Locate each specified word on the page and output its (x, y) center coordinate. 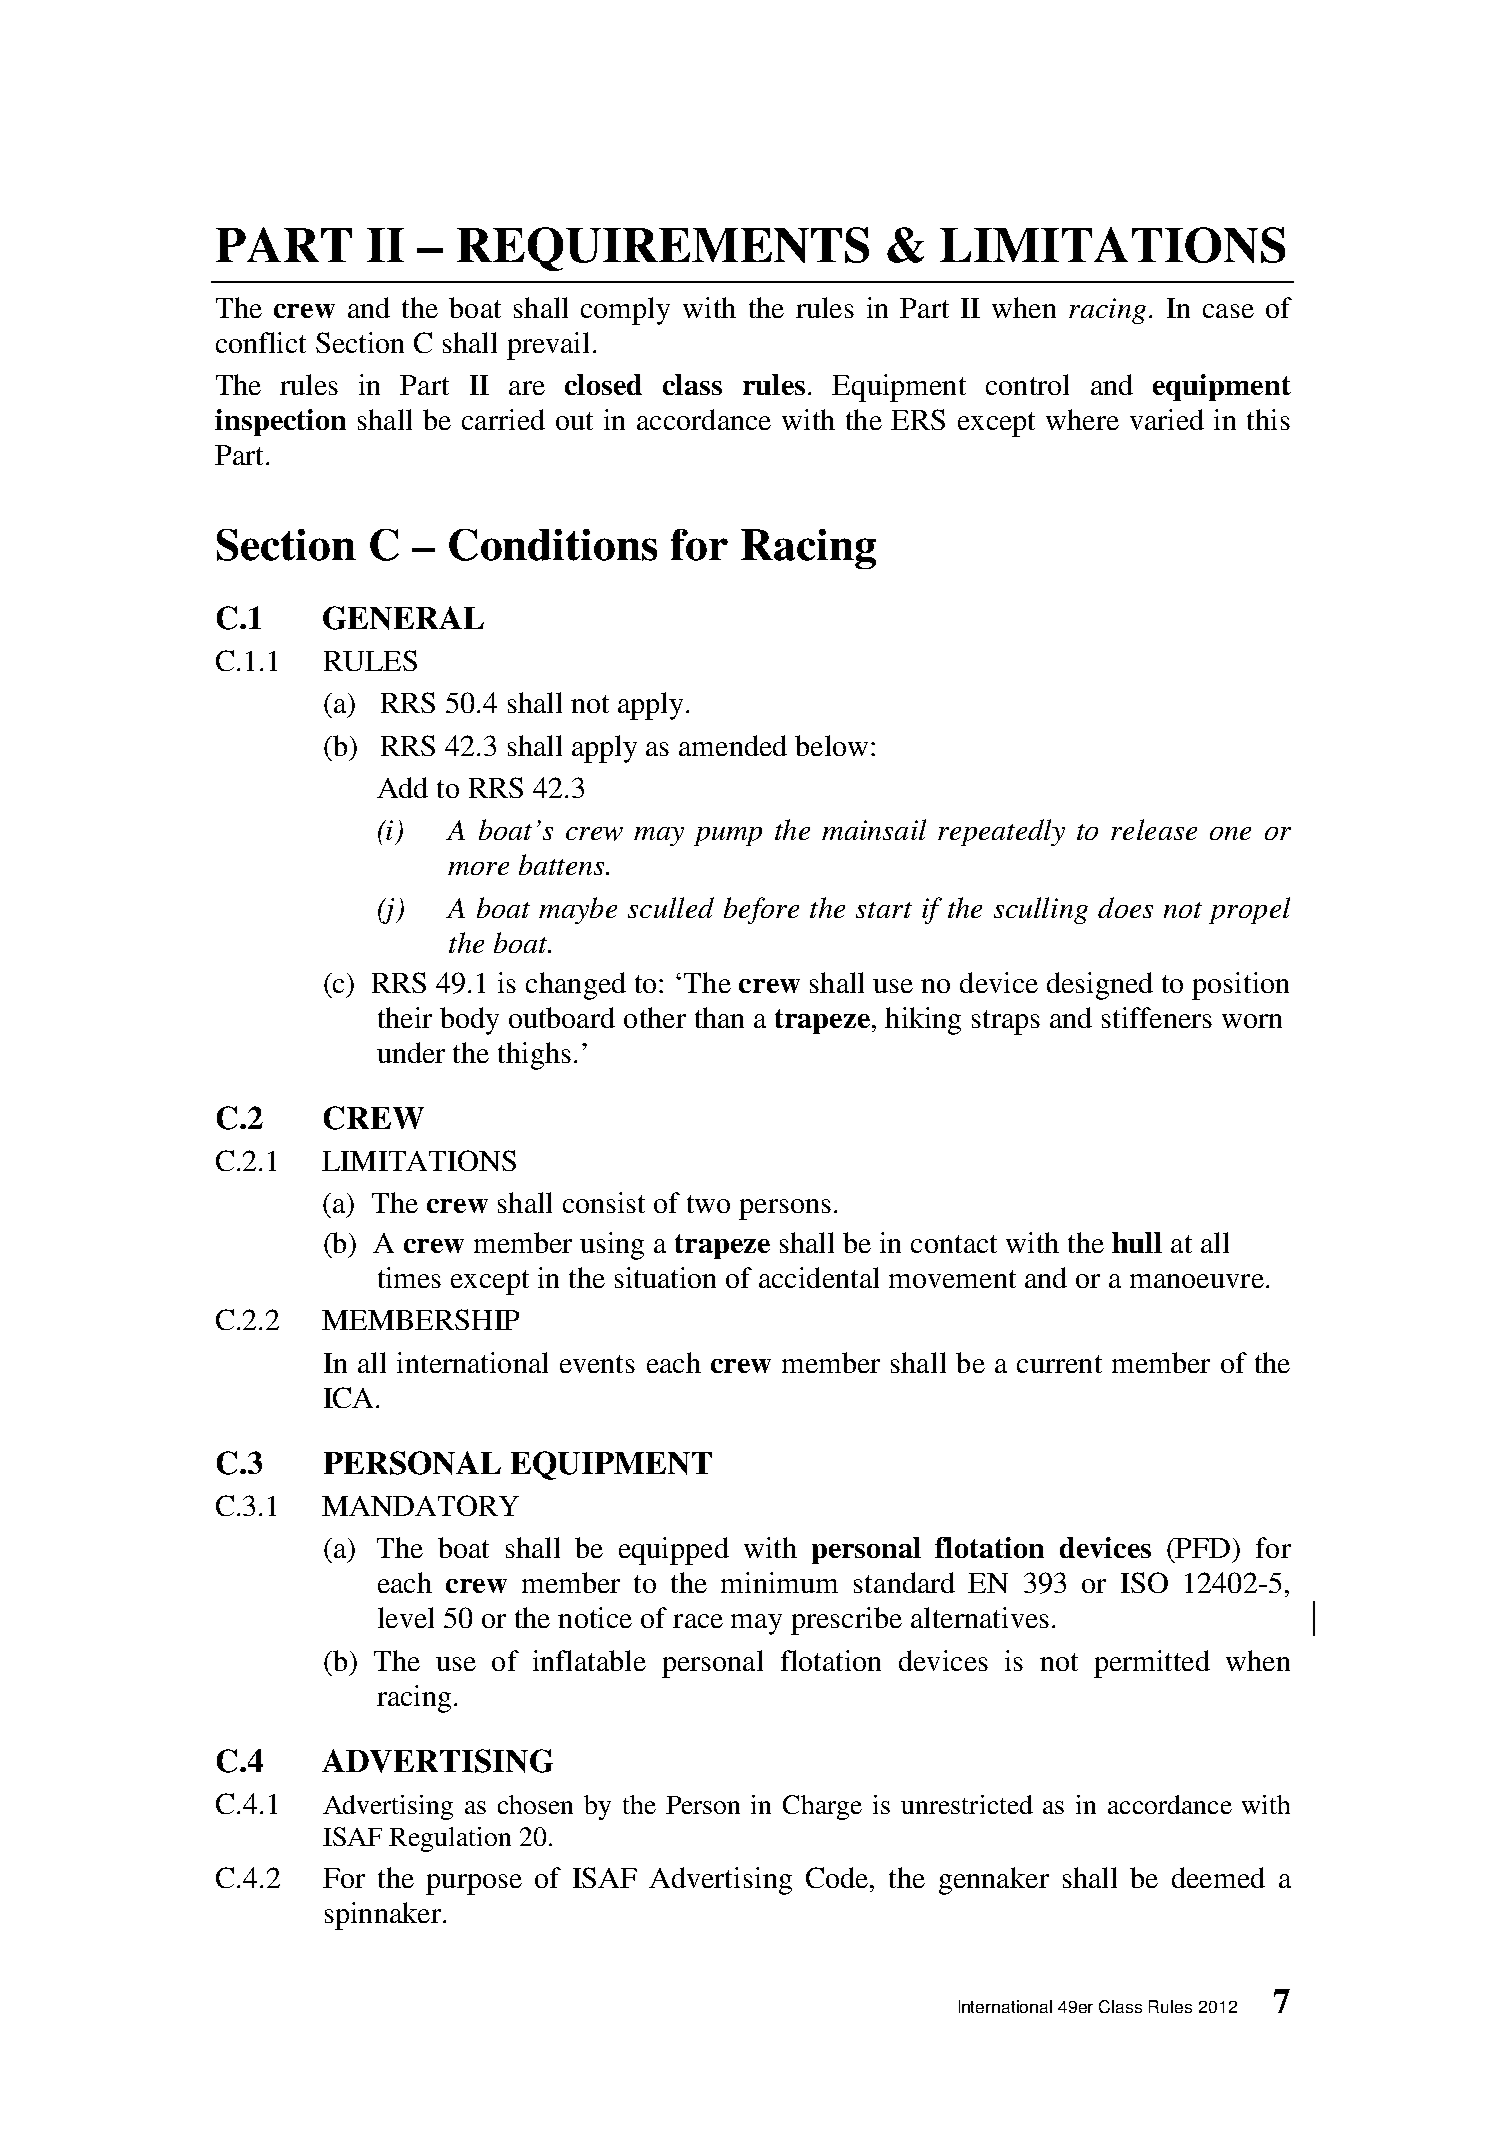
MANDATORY (420, 1505)
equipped (674, 1551)
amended (733, 745)
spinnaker (383, 1916)
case (1228, 311)
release (1154, 829)
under (411, 1052)
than (719, 1017)
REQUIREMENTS (663, 249)
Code (838, 1877)
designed (1100, 986)
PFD (1202, 1548)
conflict (261, 342)
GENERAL (403, 618)
